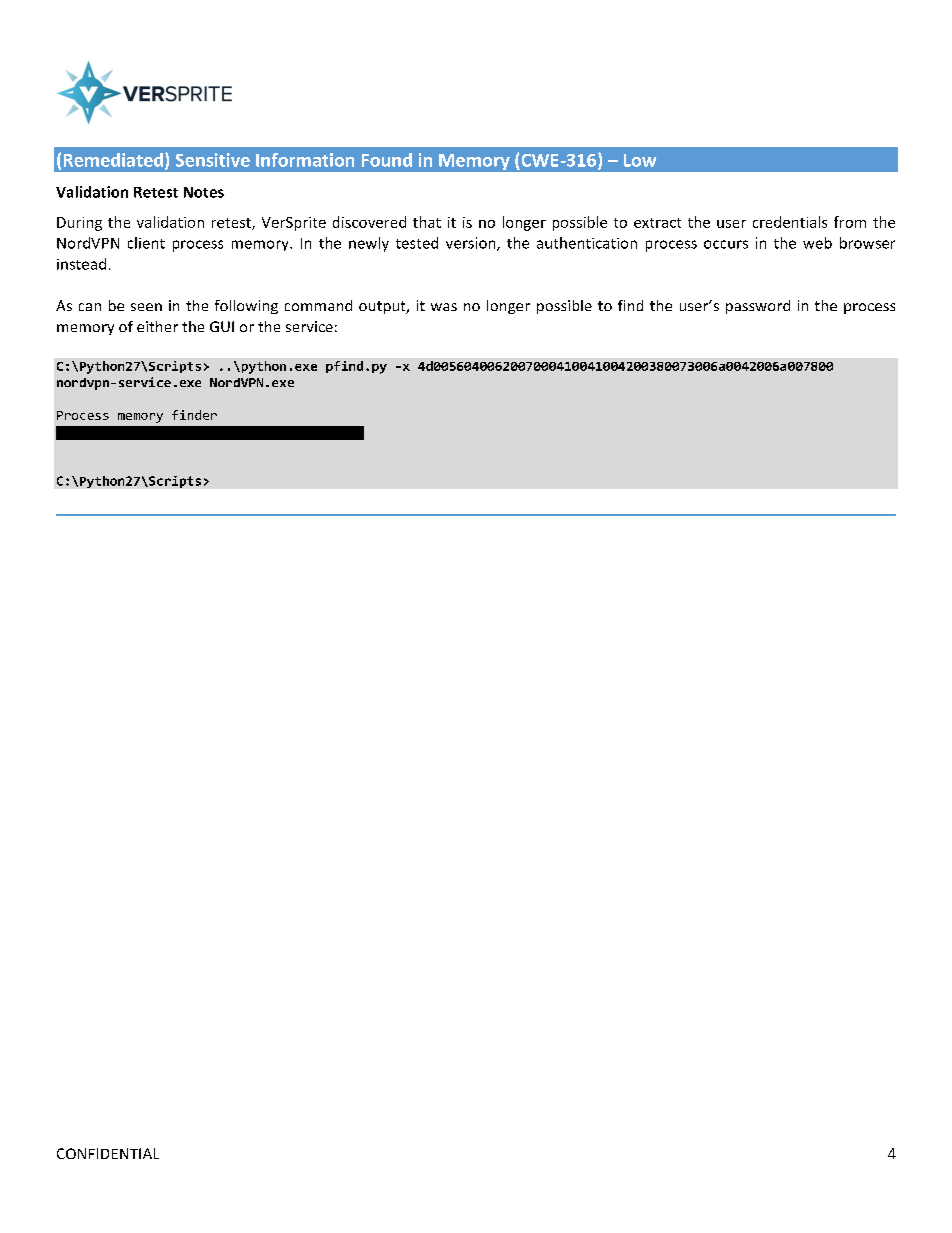  Describe the element at coordinates (222, 326) in the document. I see `GUI` at that location.
